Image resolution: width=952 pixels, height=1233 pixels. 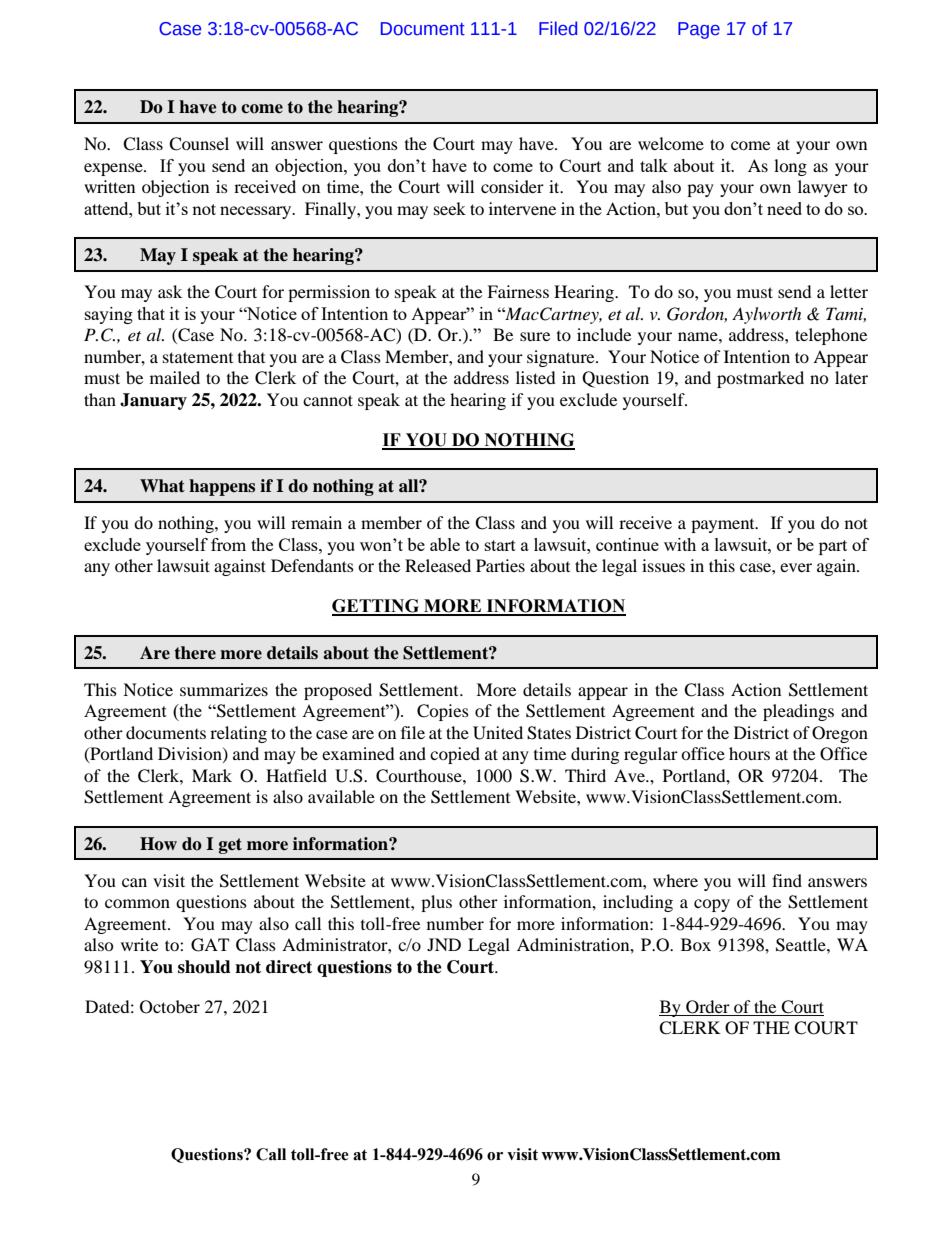 What do you see at coordinates (512, 186) in the page?
I see `consider` at bounding box center [512, 186].
